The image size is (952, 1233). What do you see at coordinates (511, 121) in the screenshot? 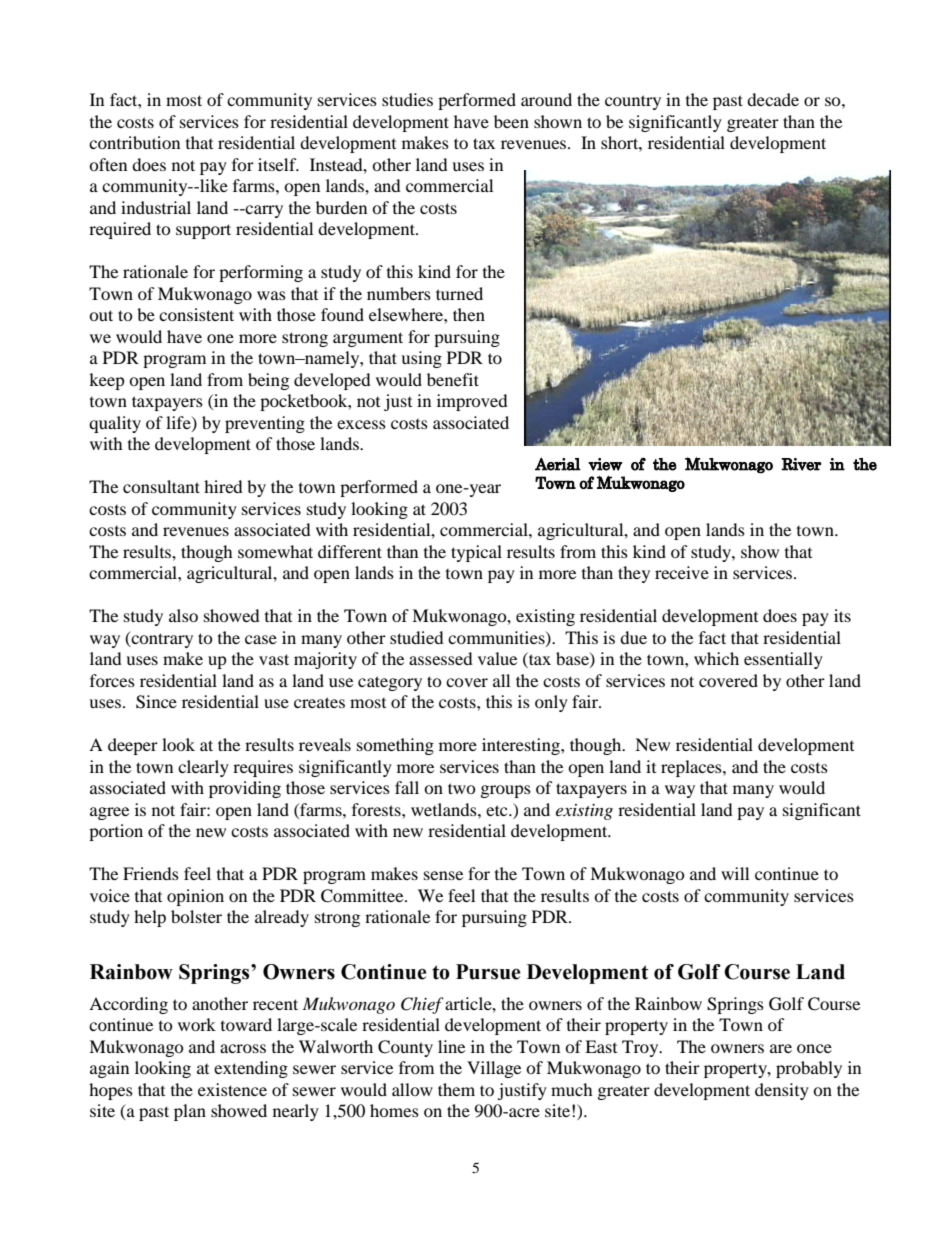
I see `been` at bounding box center [511, 121].
